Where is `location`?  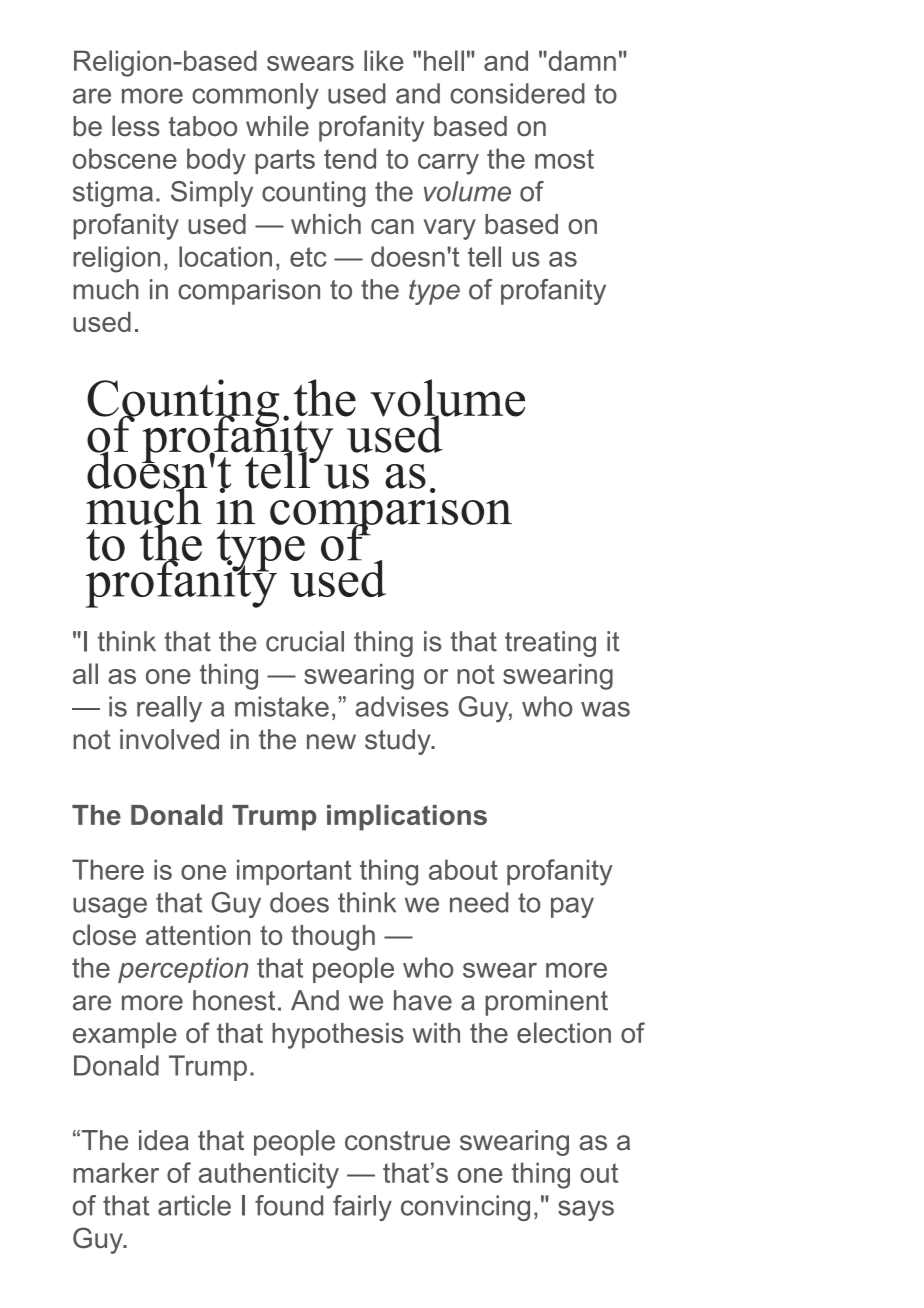
location is located at coordinates (225, 256).
